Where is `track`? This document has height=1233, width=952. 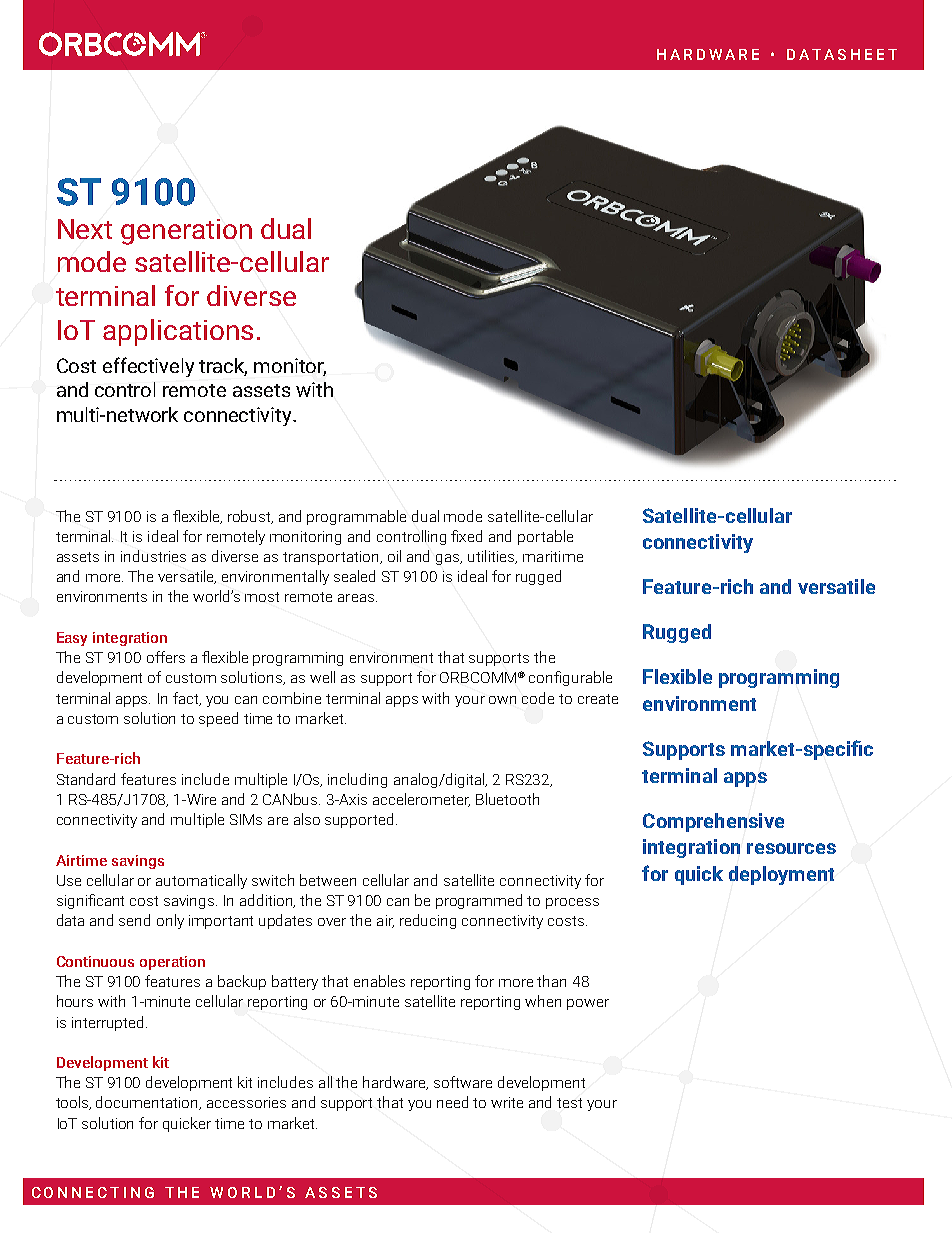 track is located at coordinates (223, 367).
